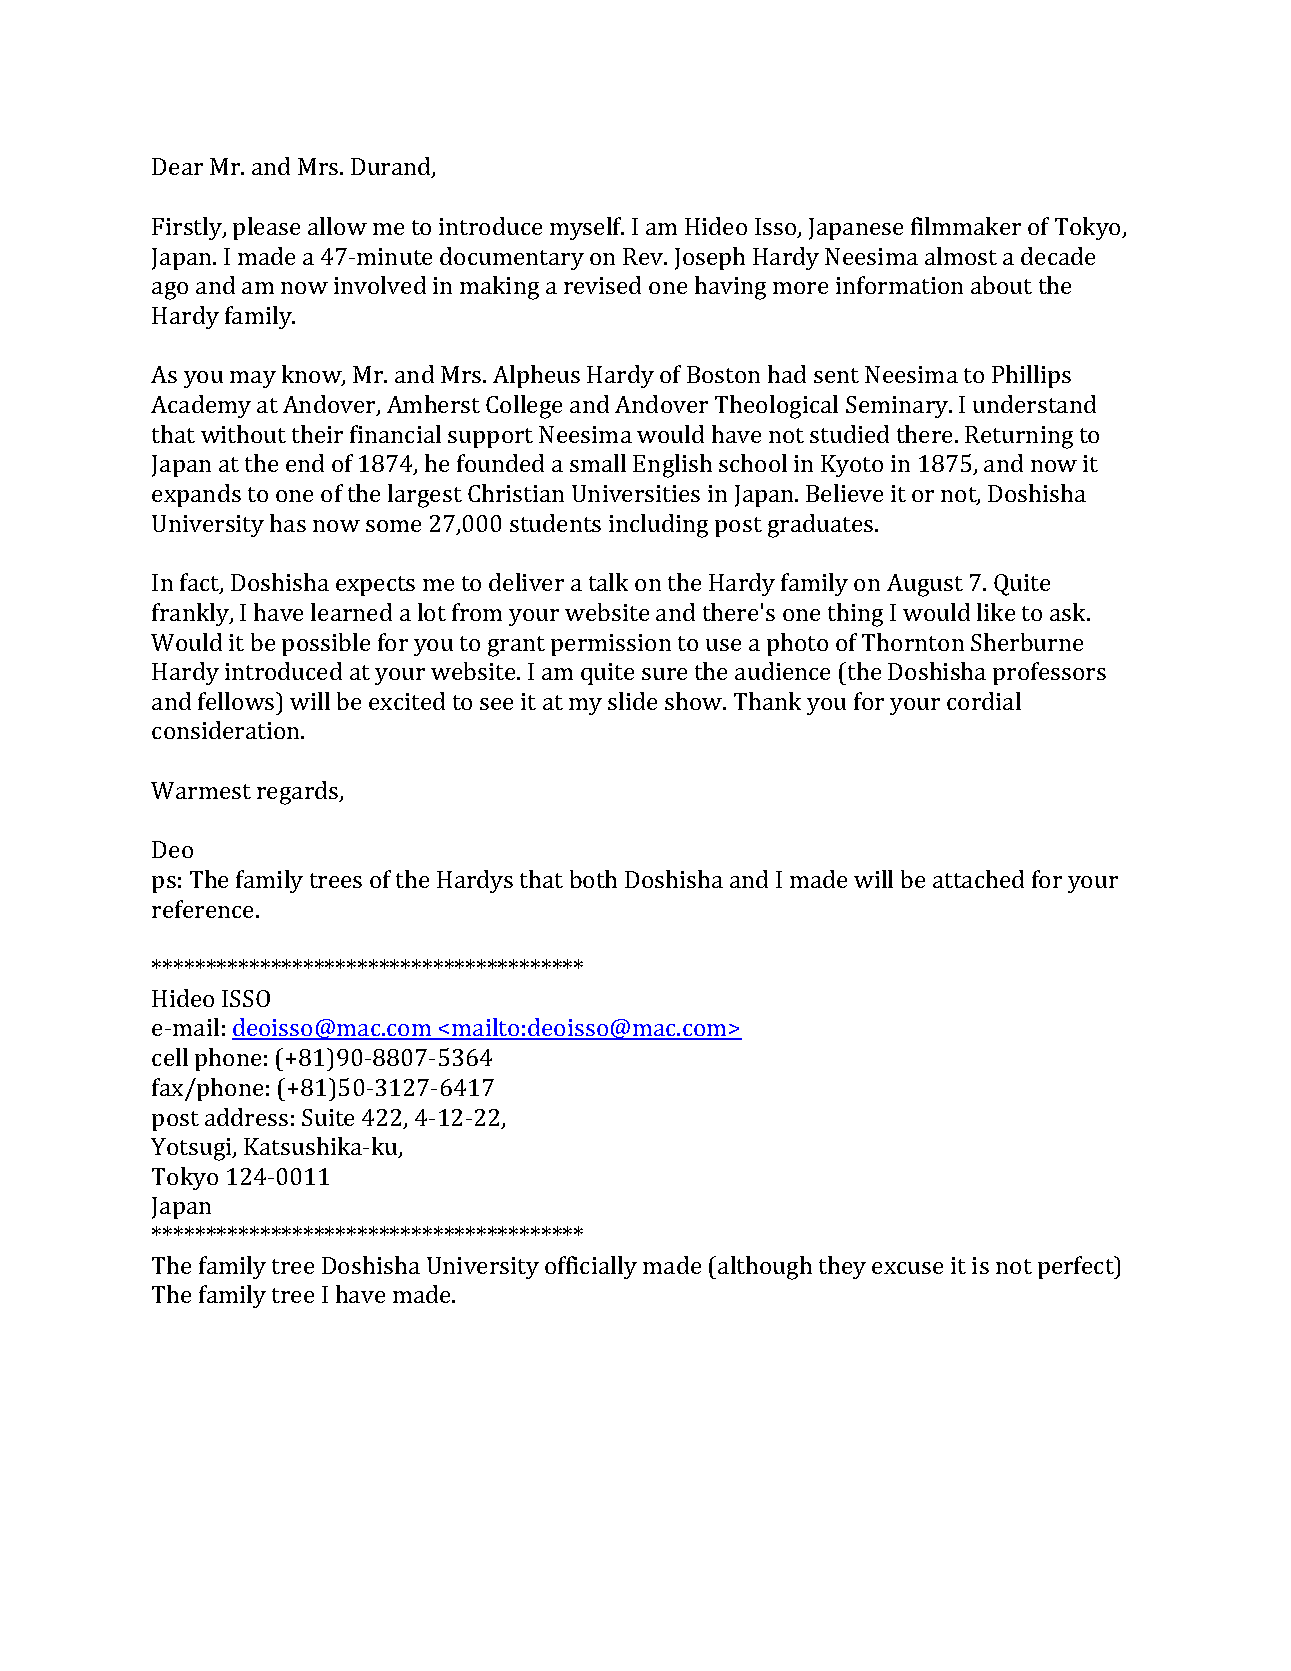 The width and height of the screenshot is (1291, 1671). I want to click on filmmaker, so click(966, 226).
